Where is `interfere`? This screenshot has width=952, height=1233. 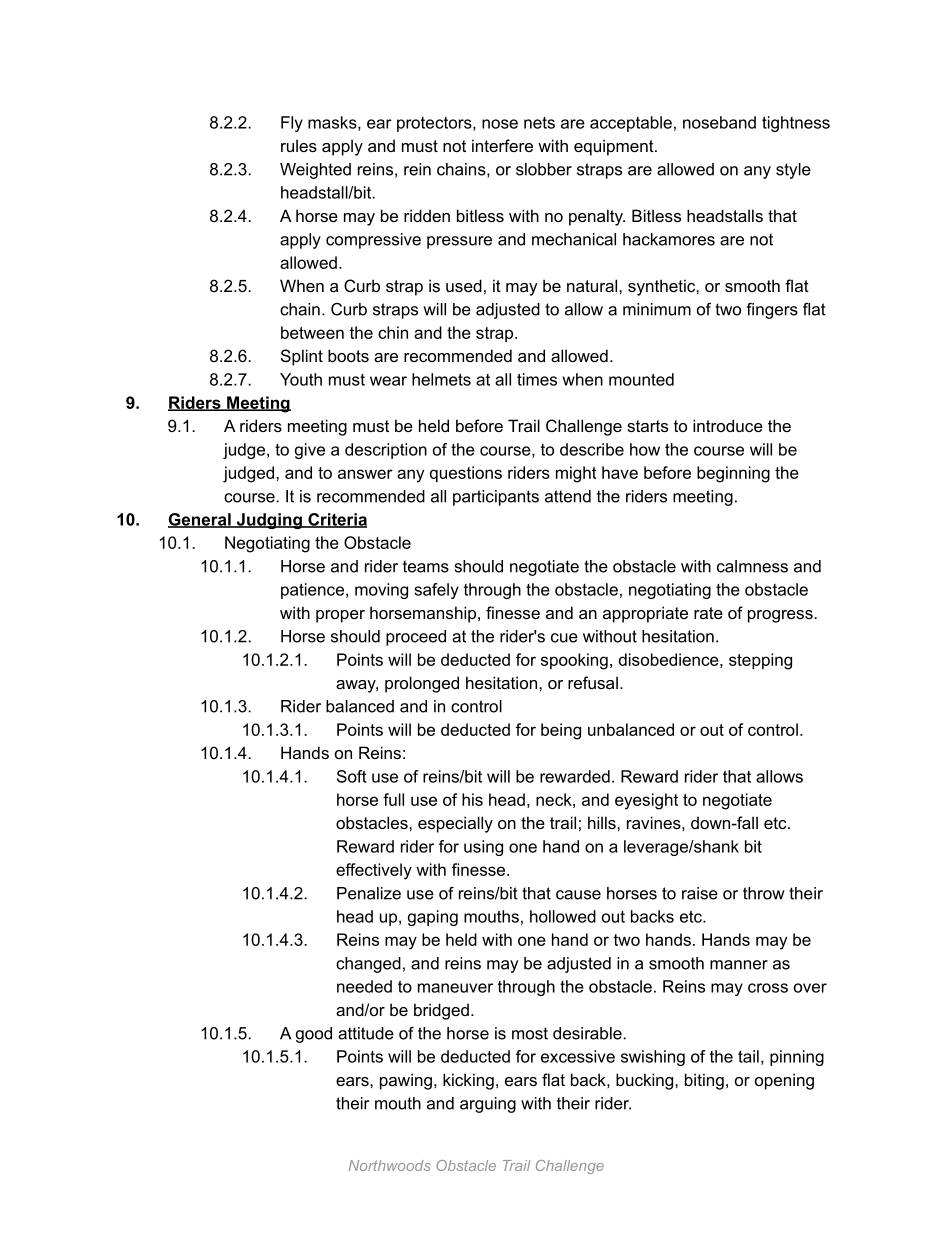
interfere is located at coordinates (502, 145).
